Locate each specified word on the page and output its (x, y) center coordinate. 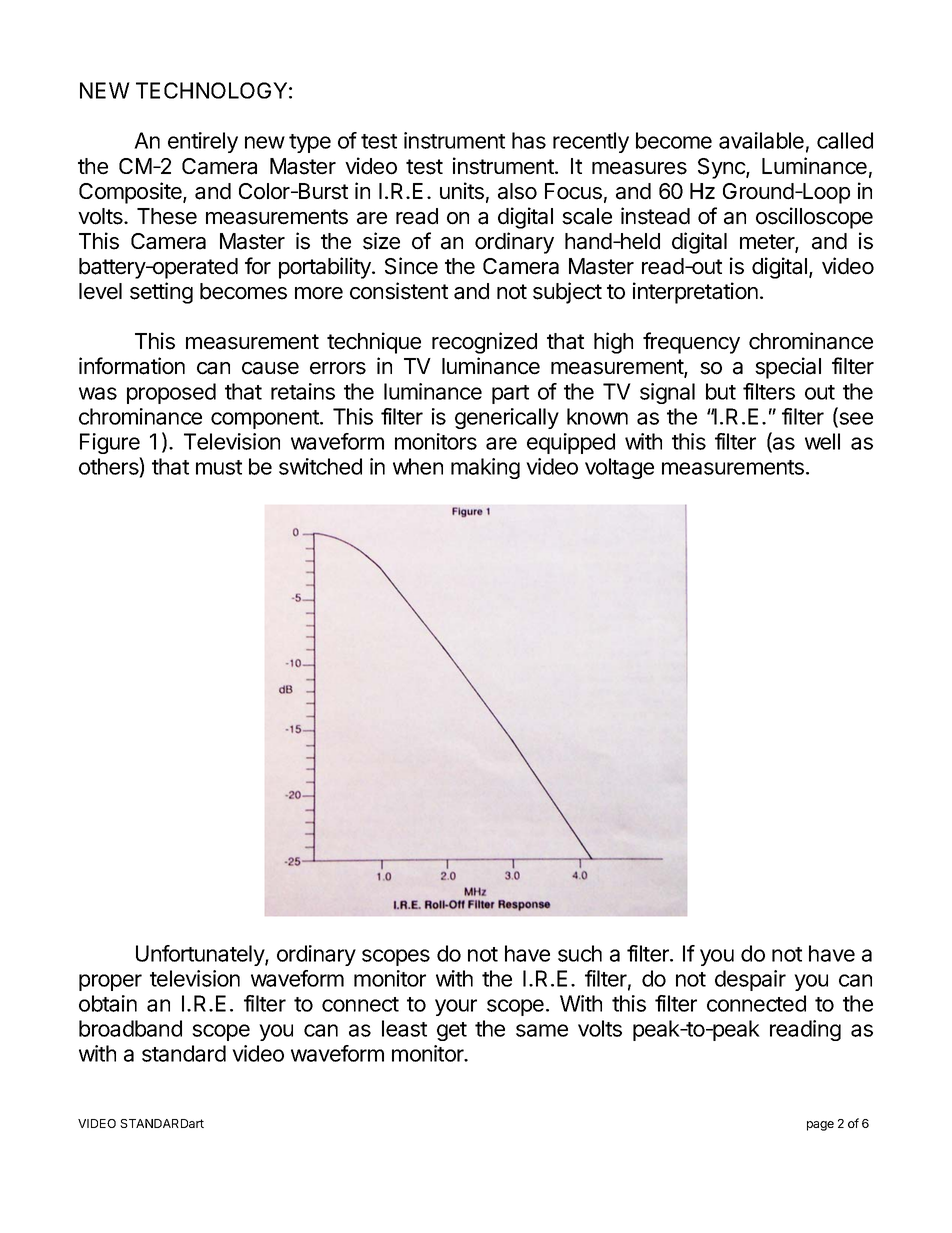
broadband (130, 1028)
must (219, 467)
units (462, 191)
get (452, 1031)
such (580, 953)
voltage (619, 468)
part (510, 394)
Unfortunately (201, 955)
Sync (722, 168)
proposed (171, 393)
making (485, 468)
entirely (203, 142)
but (721, 391)
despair (750, 980)
